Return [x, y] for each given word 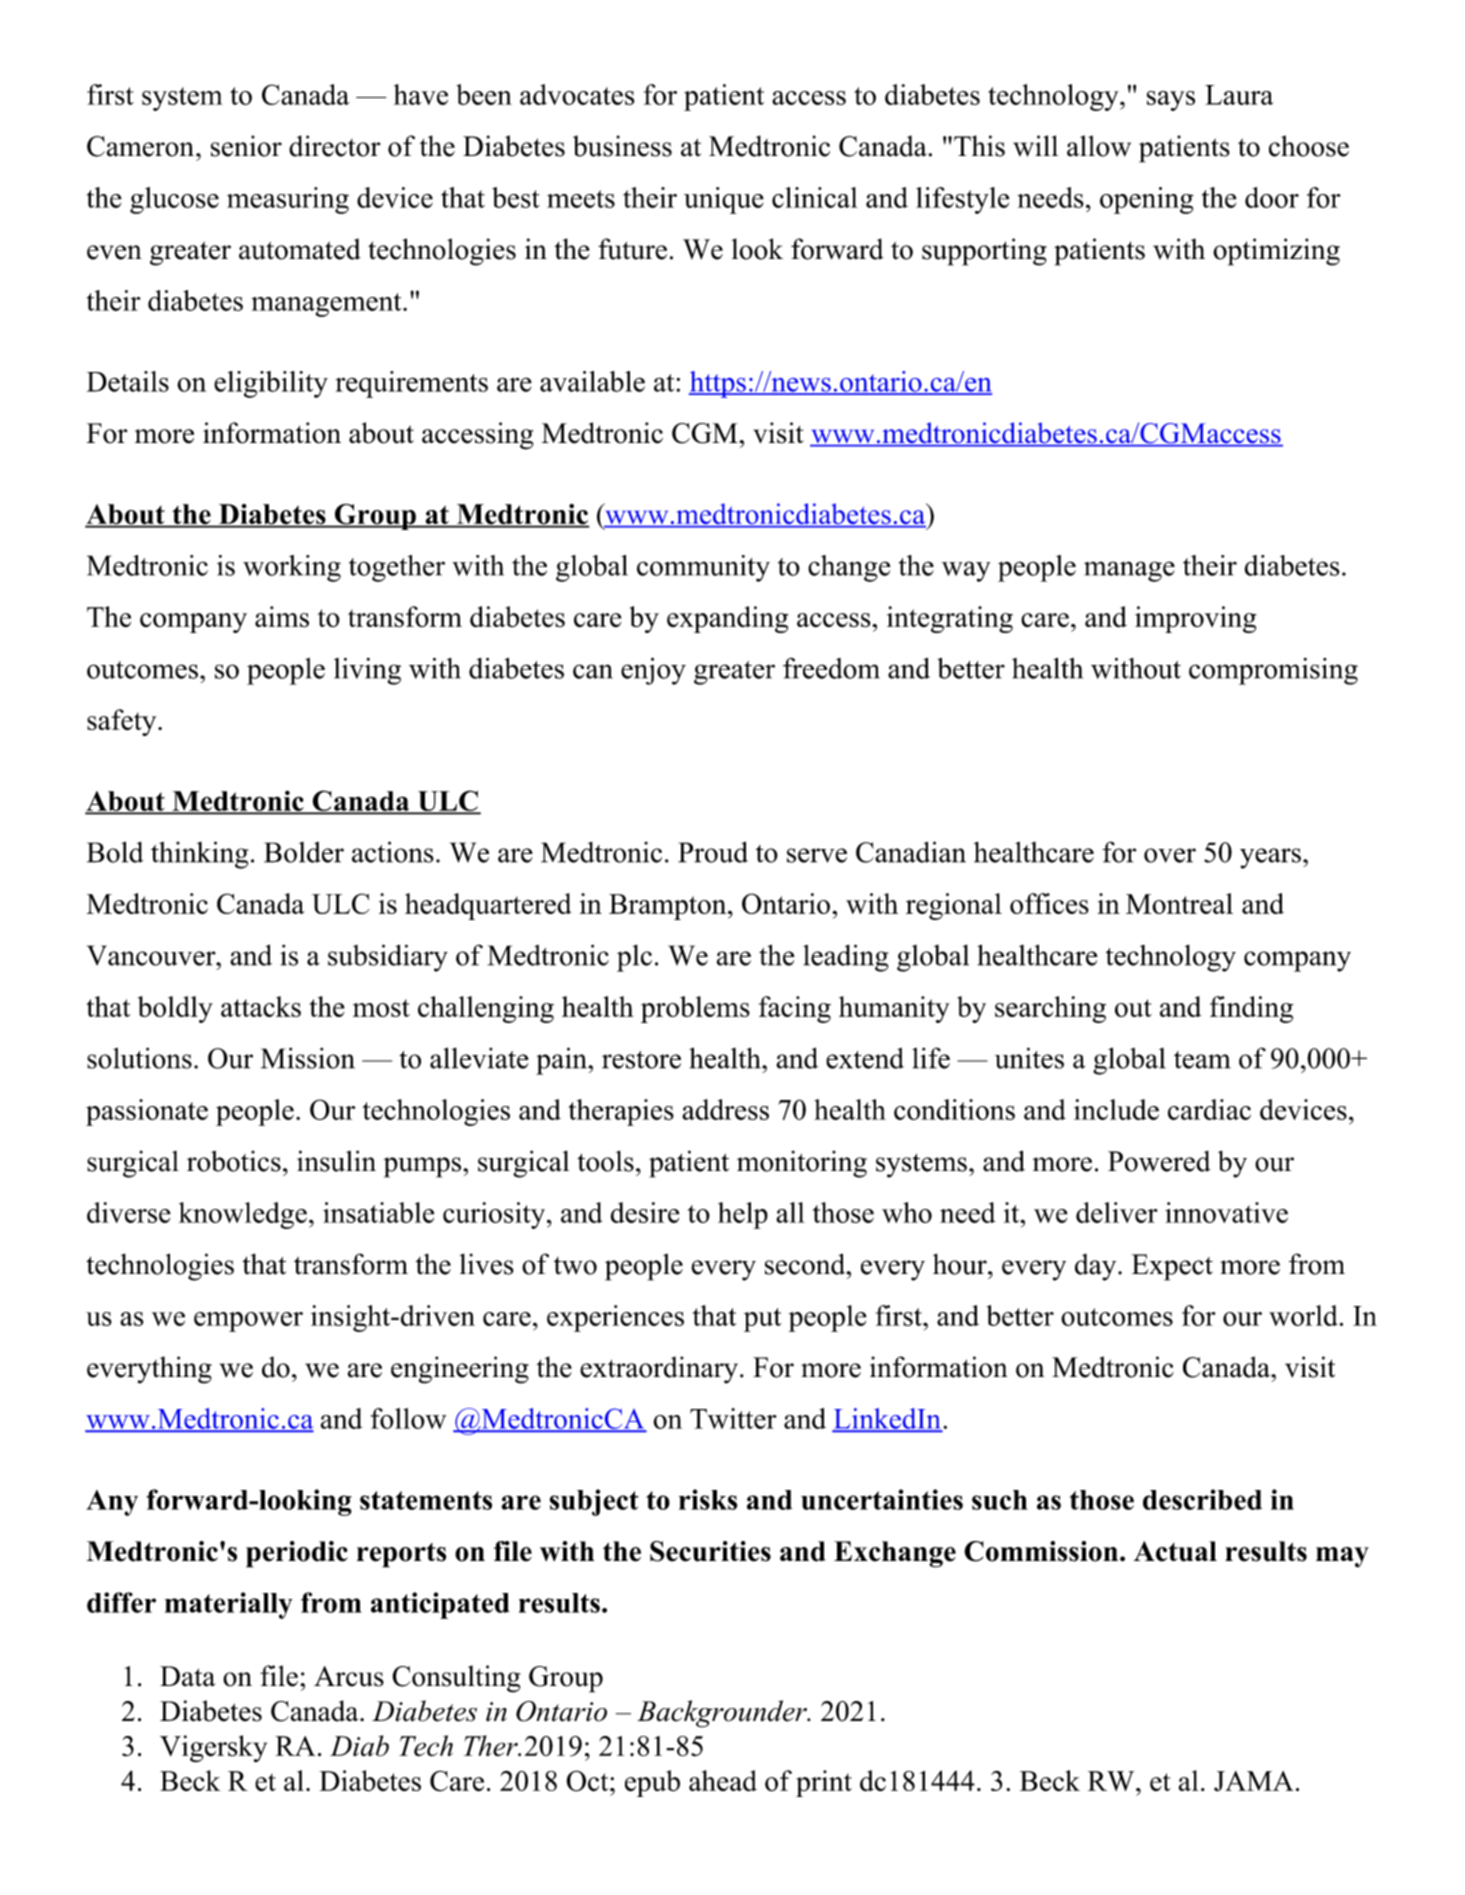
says [1171, 101]
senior [246, 146]
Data [187, 1676]
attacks [261, 1006]
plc [634, 958]
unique [724, 200]
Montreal [1179, 903]
